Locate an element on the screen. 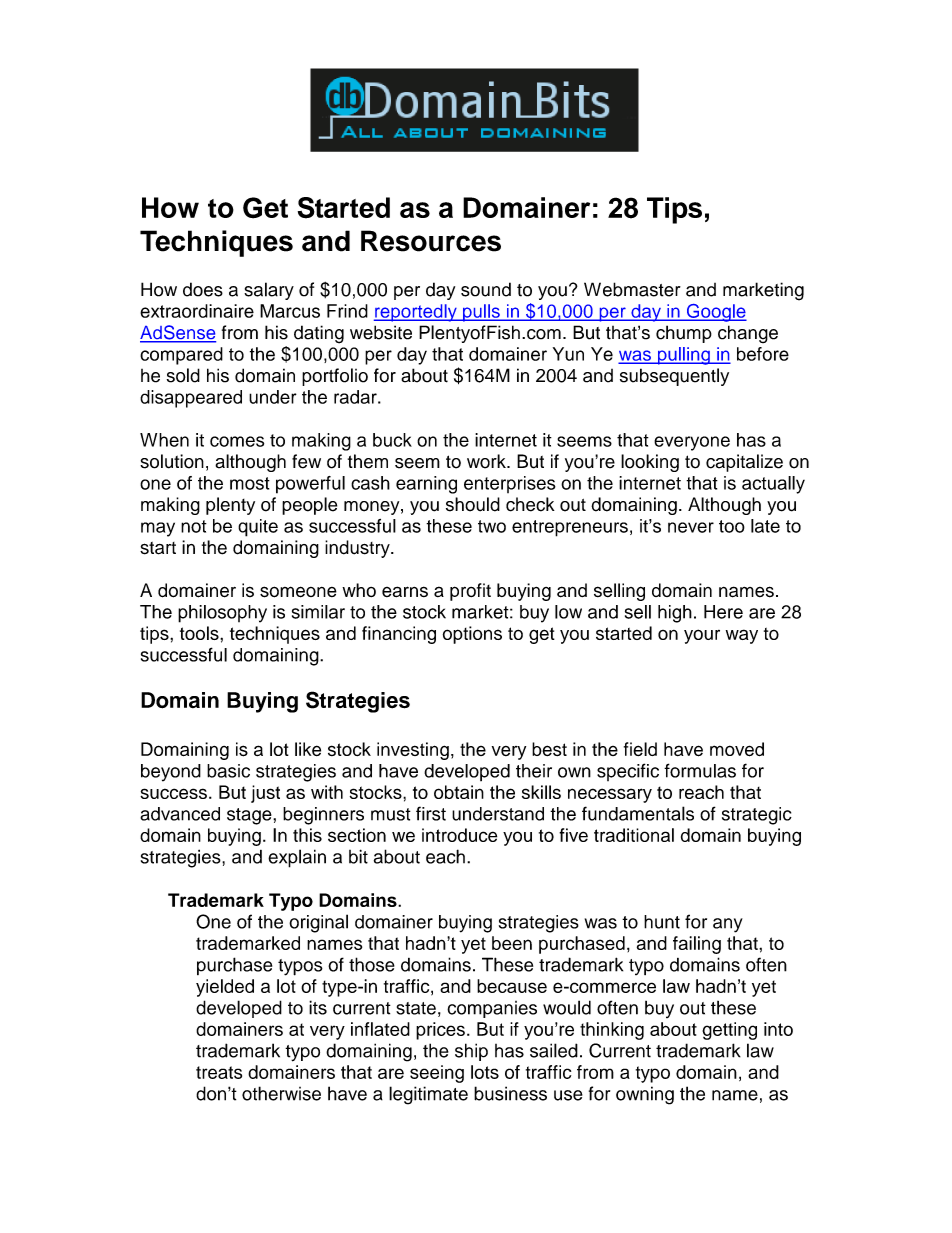 The image size is (952, 1233). stage is located at coordinates (250, 816).
